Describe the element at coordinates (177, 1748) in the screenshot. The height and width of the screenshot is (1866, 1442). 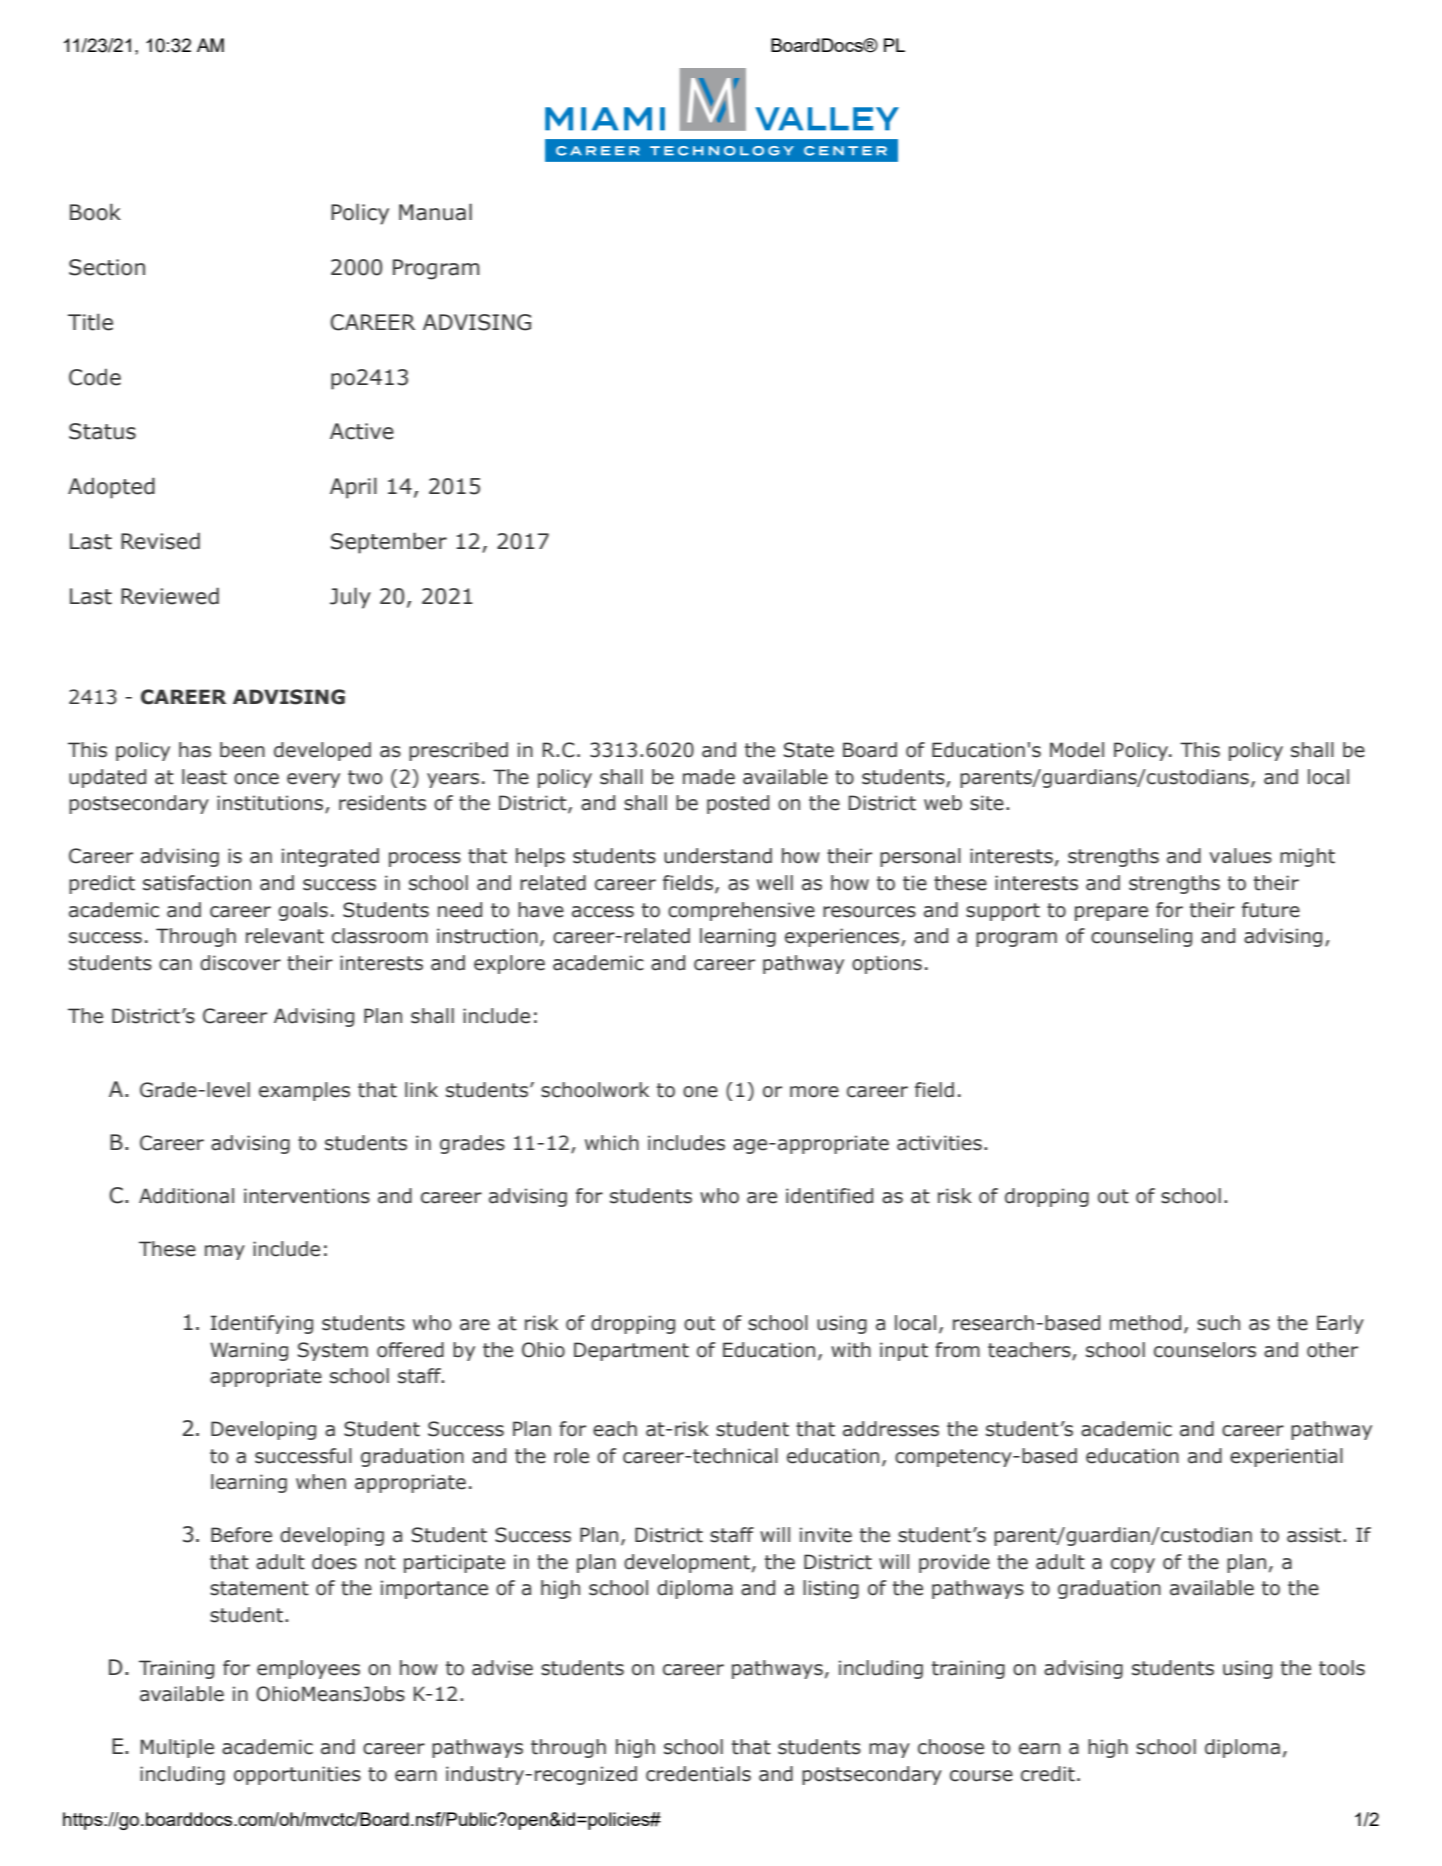
I see `Multiple` at that location.
